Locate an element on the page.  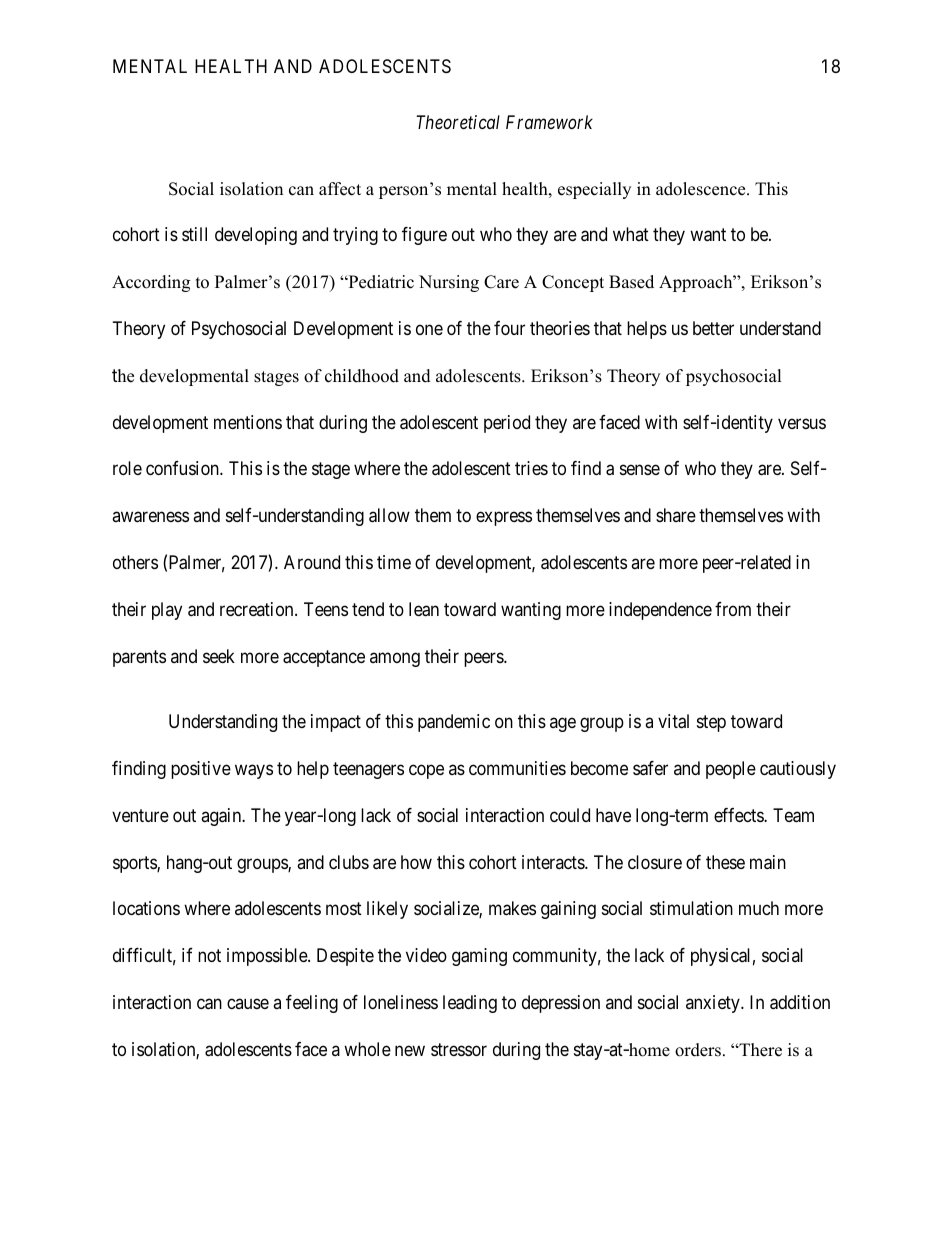
how is located at coordinates (416, 862).
